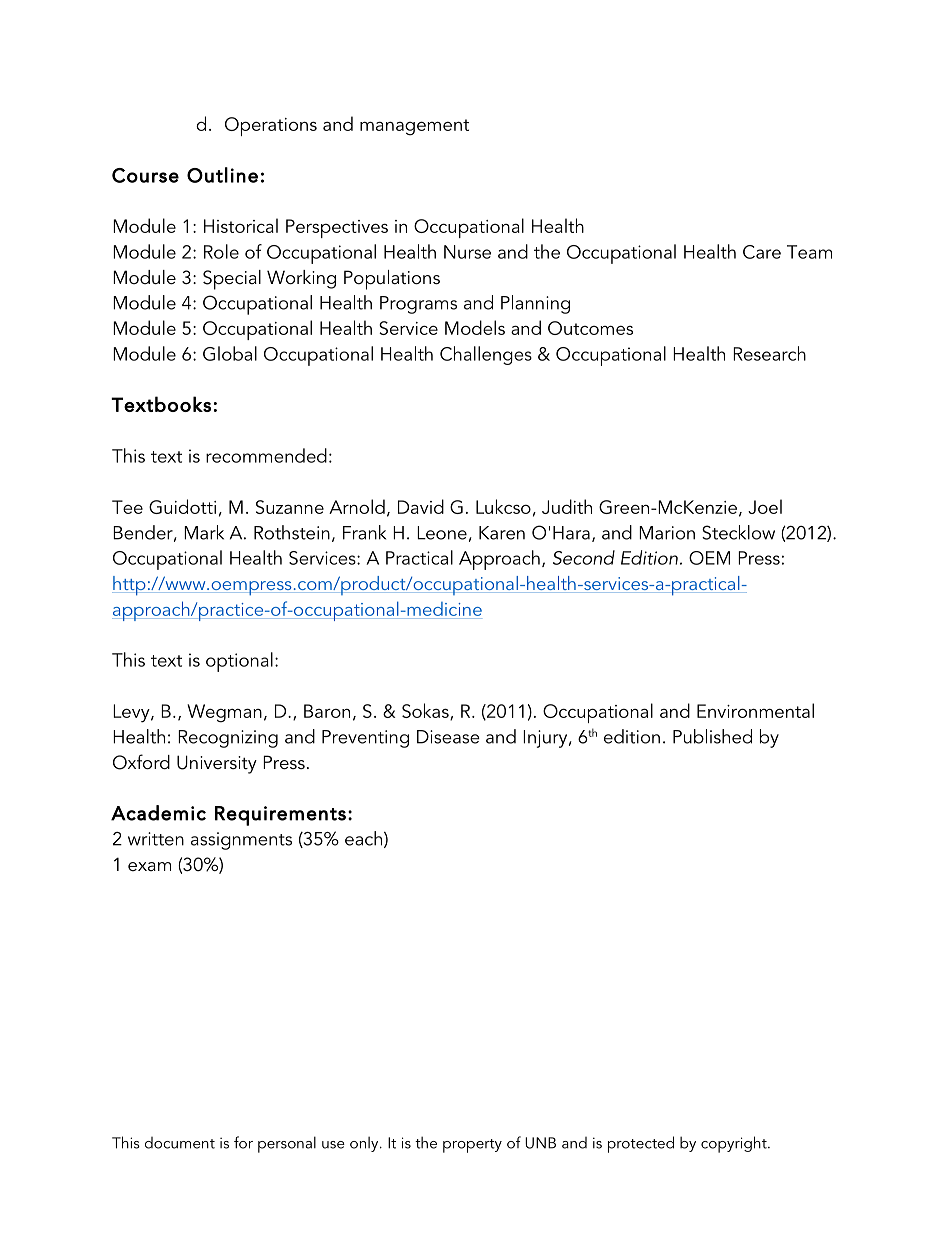 This screenshot has height=1233, width=952. I want to click on Research, so click(769, 353).
